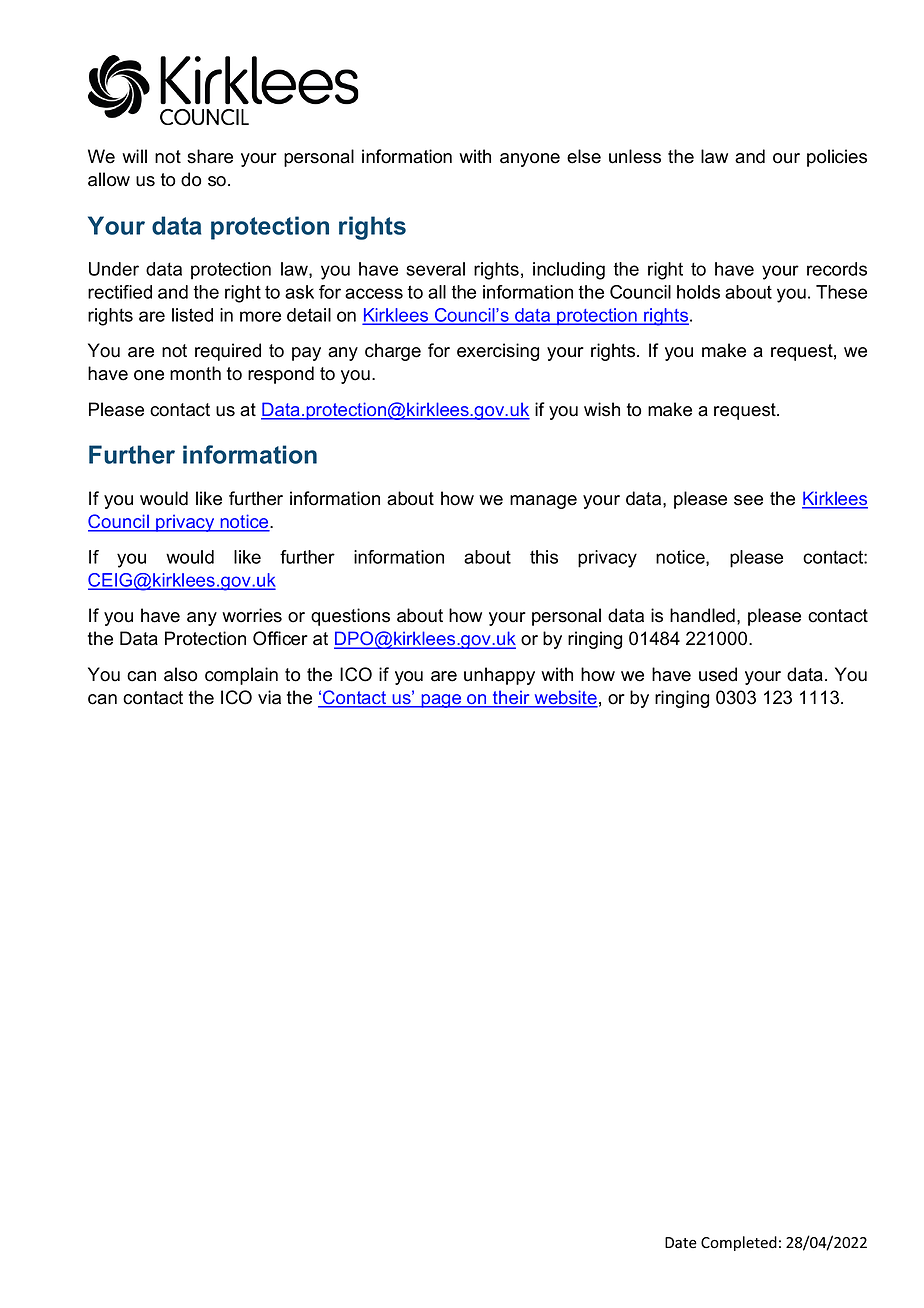 The width and height of the screenshot is (924, 1308). I want to click on Date, so click(681, 1242).
